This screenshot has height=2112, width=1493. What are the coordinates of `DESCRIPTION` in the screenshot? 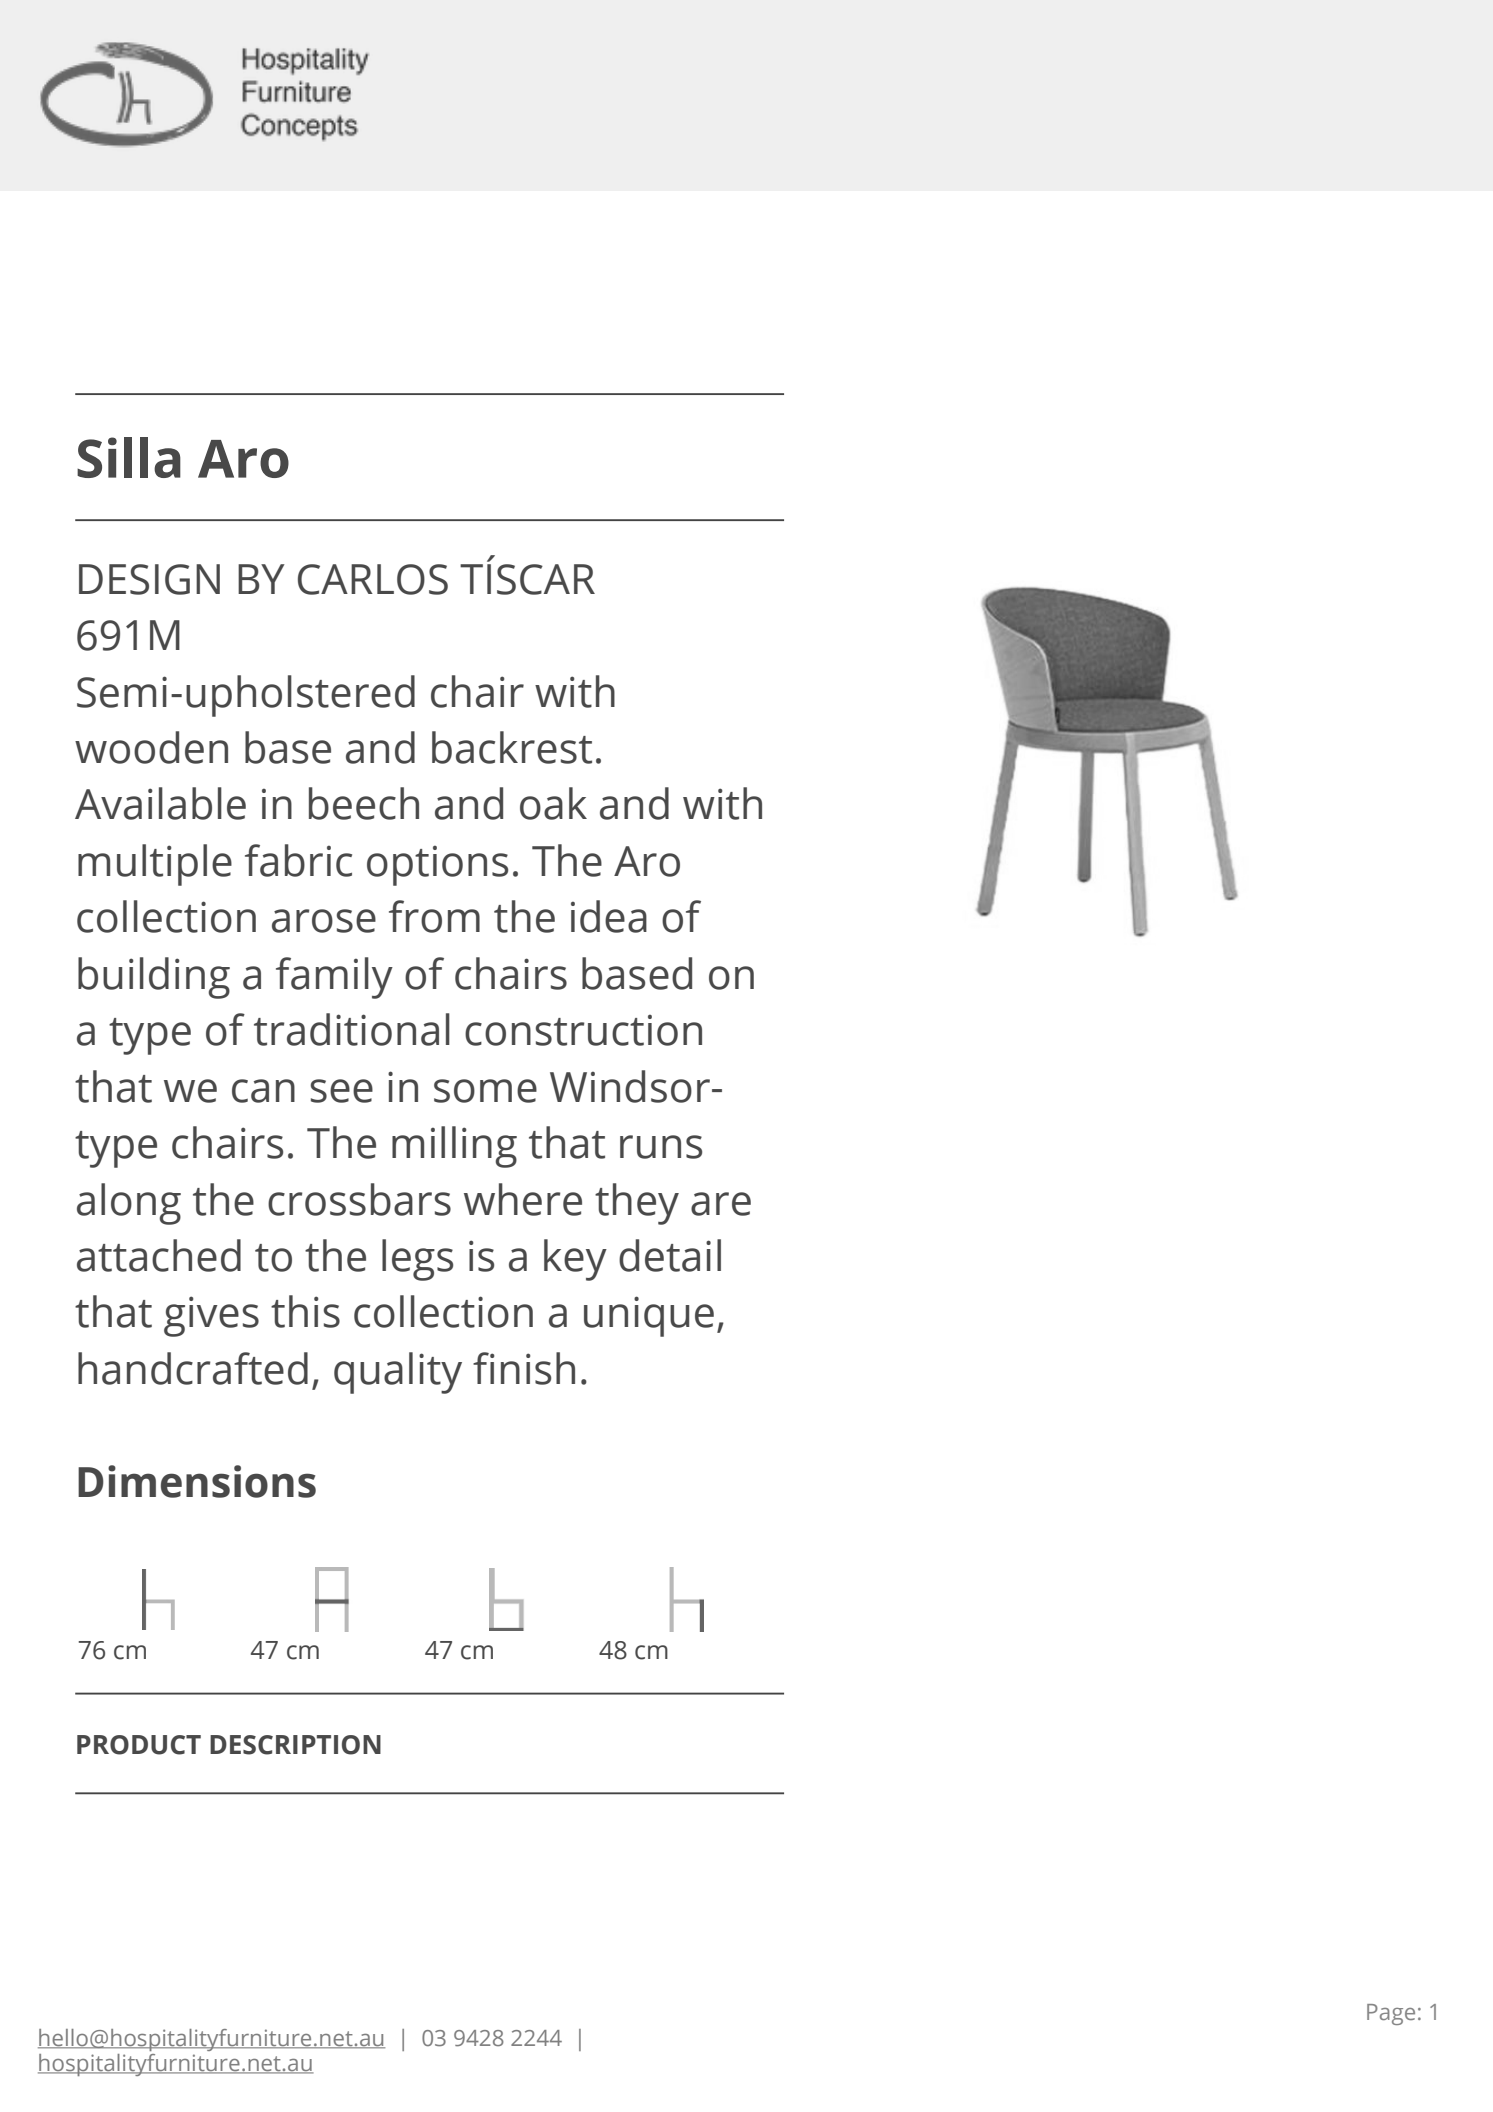 It's located at (295, 1745).
